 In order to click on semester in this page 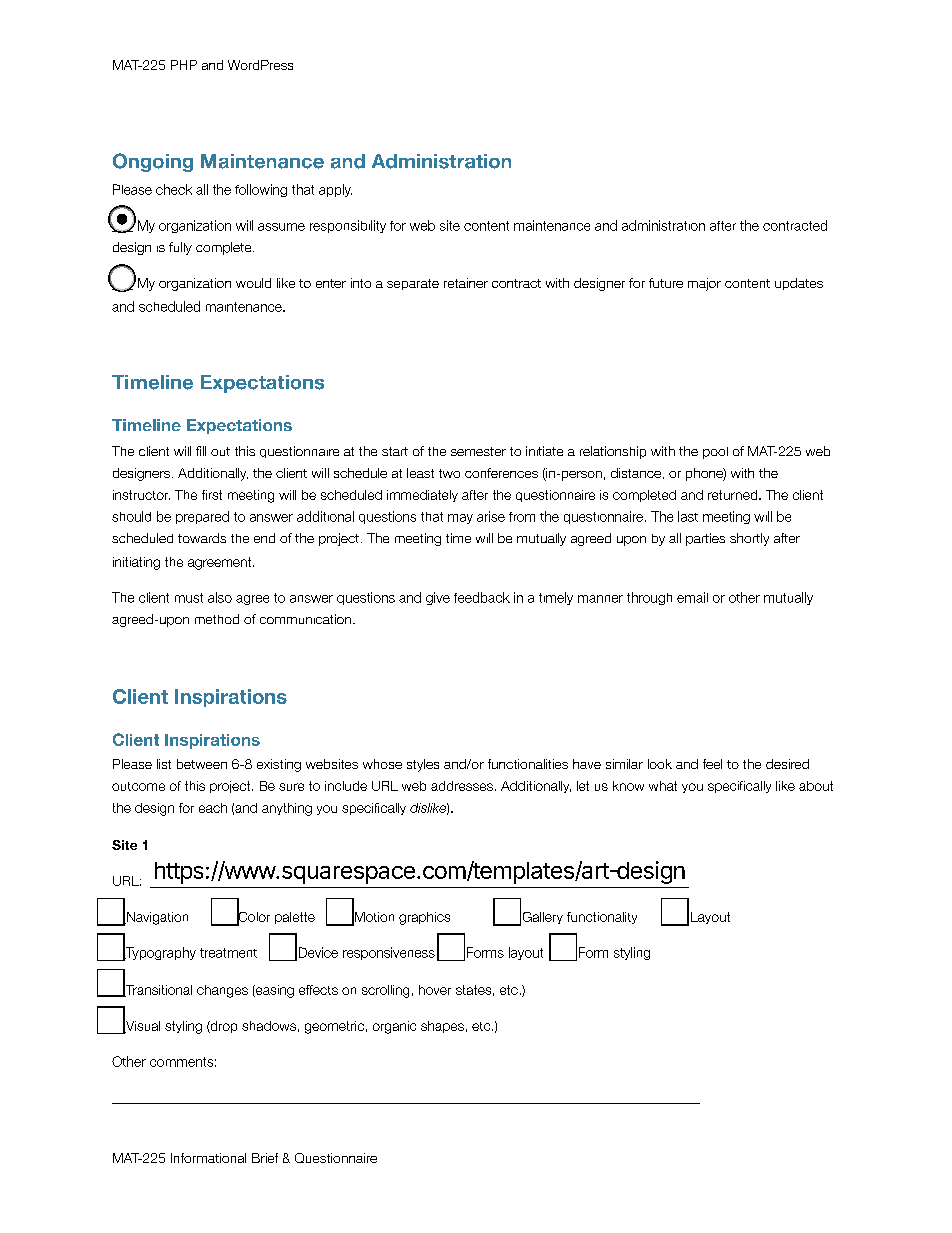, I will do `click(478, 451)`.
